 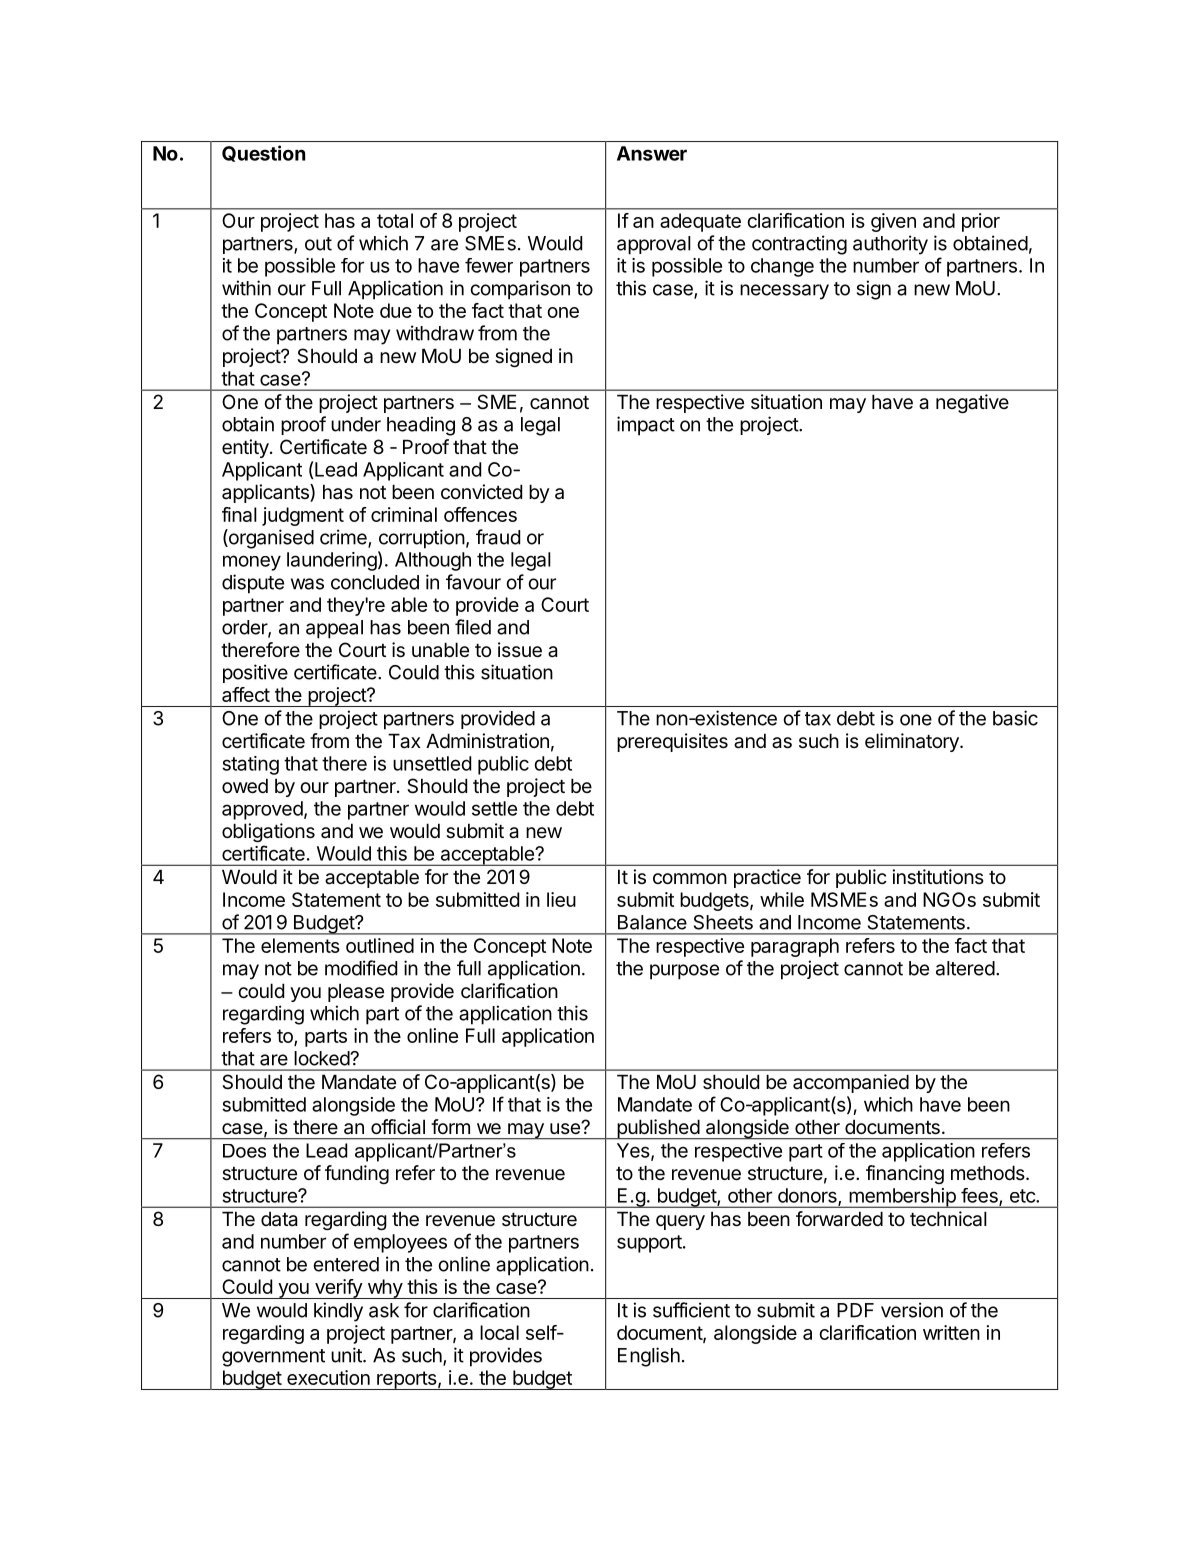 I want to click on English, so click(x=649, y=1357).
